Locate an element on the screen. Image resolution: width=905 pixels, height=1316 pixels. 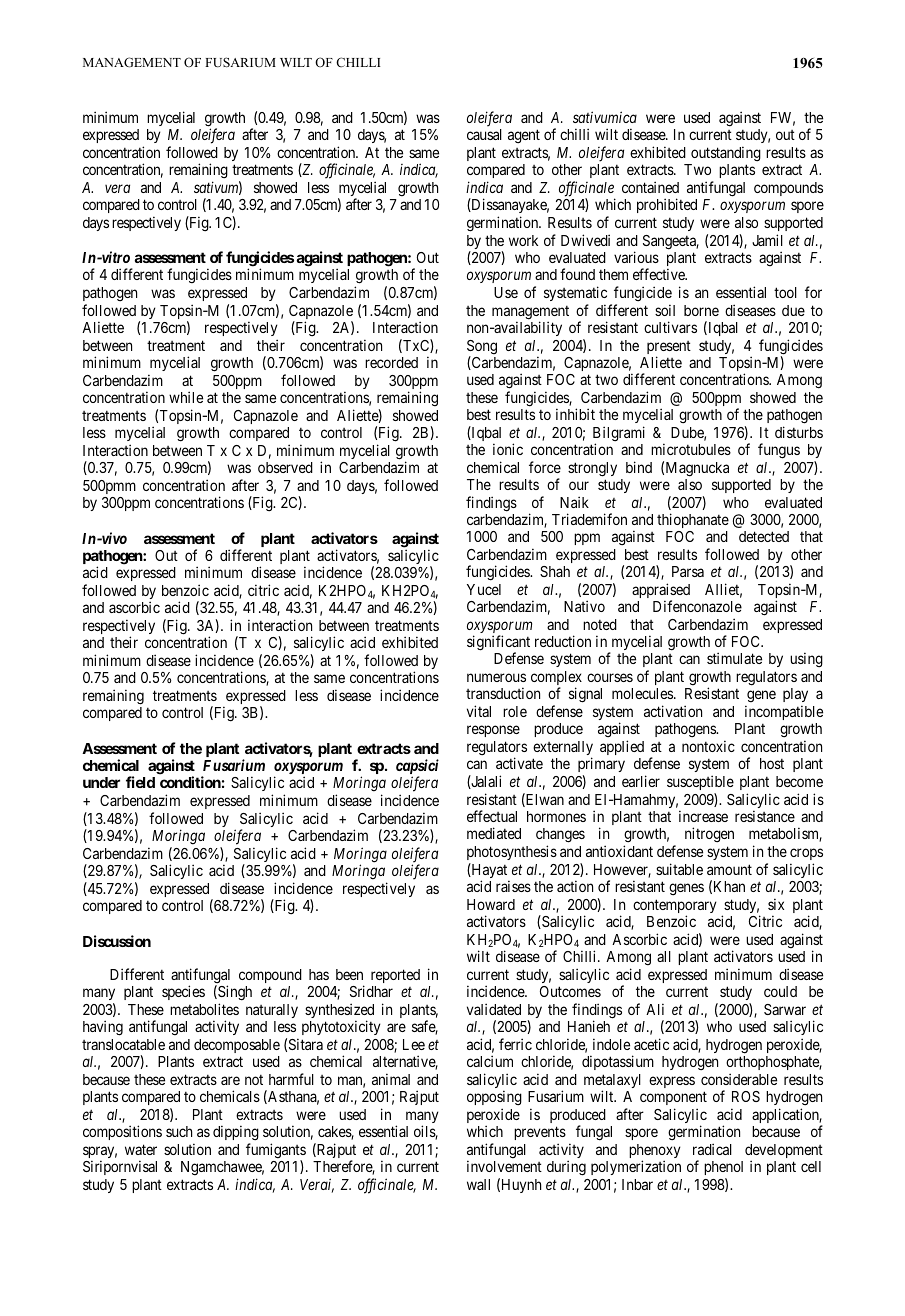
Howard is located at coordinates (491, 904).
